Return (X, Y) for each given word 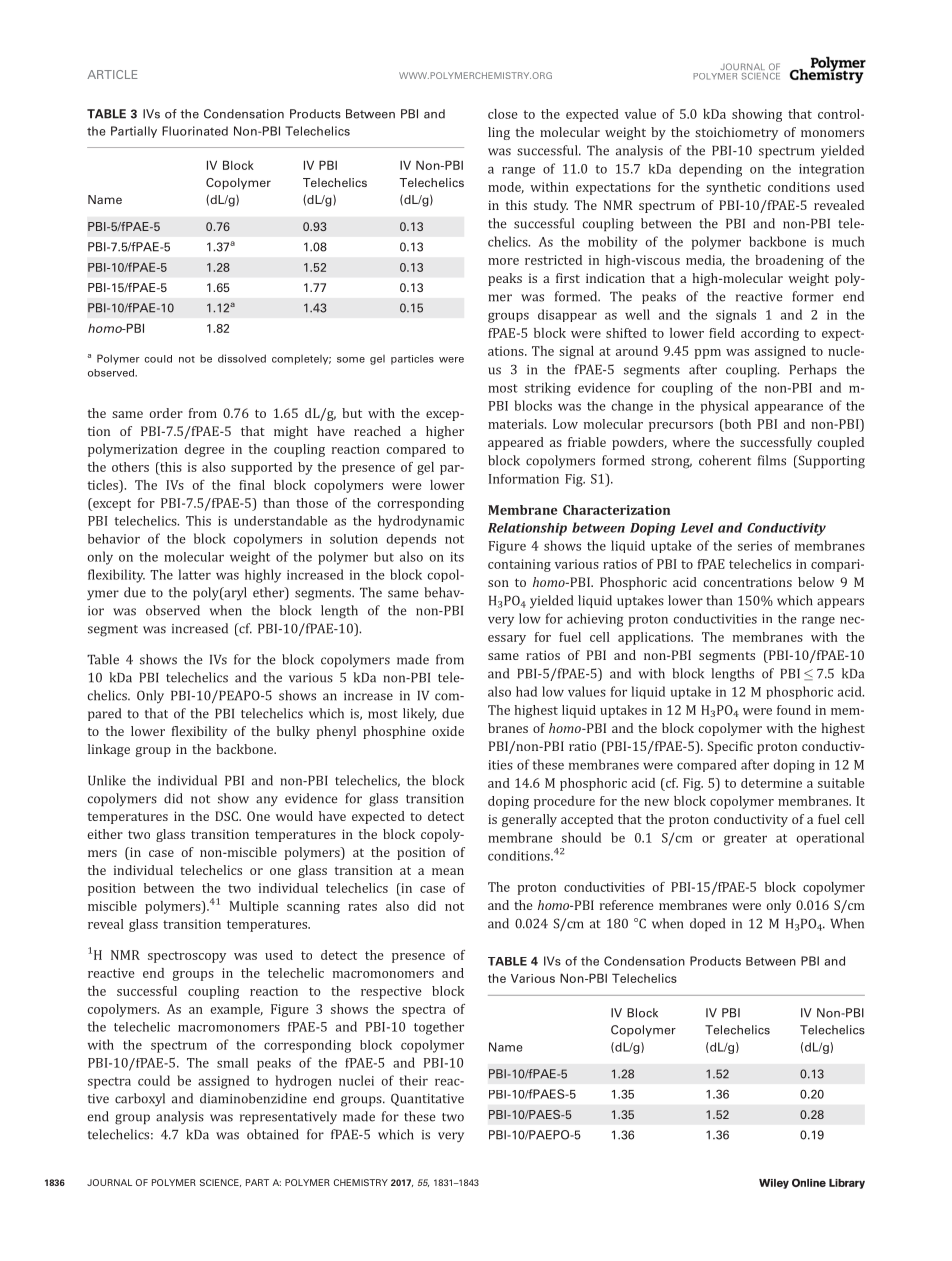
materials (517, 424)
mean (448, 871)
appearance (789, 409)
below (816, 582)
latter (195, 574)
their (413, 1080)
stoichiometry (736, 133)
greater (745, 840)
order (166, 413)
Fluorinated (195, 131)
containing (519, 565)
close (503, 114)
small (232, 1063)
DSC (227, 816)
